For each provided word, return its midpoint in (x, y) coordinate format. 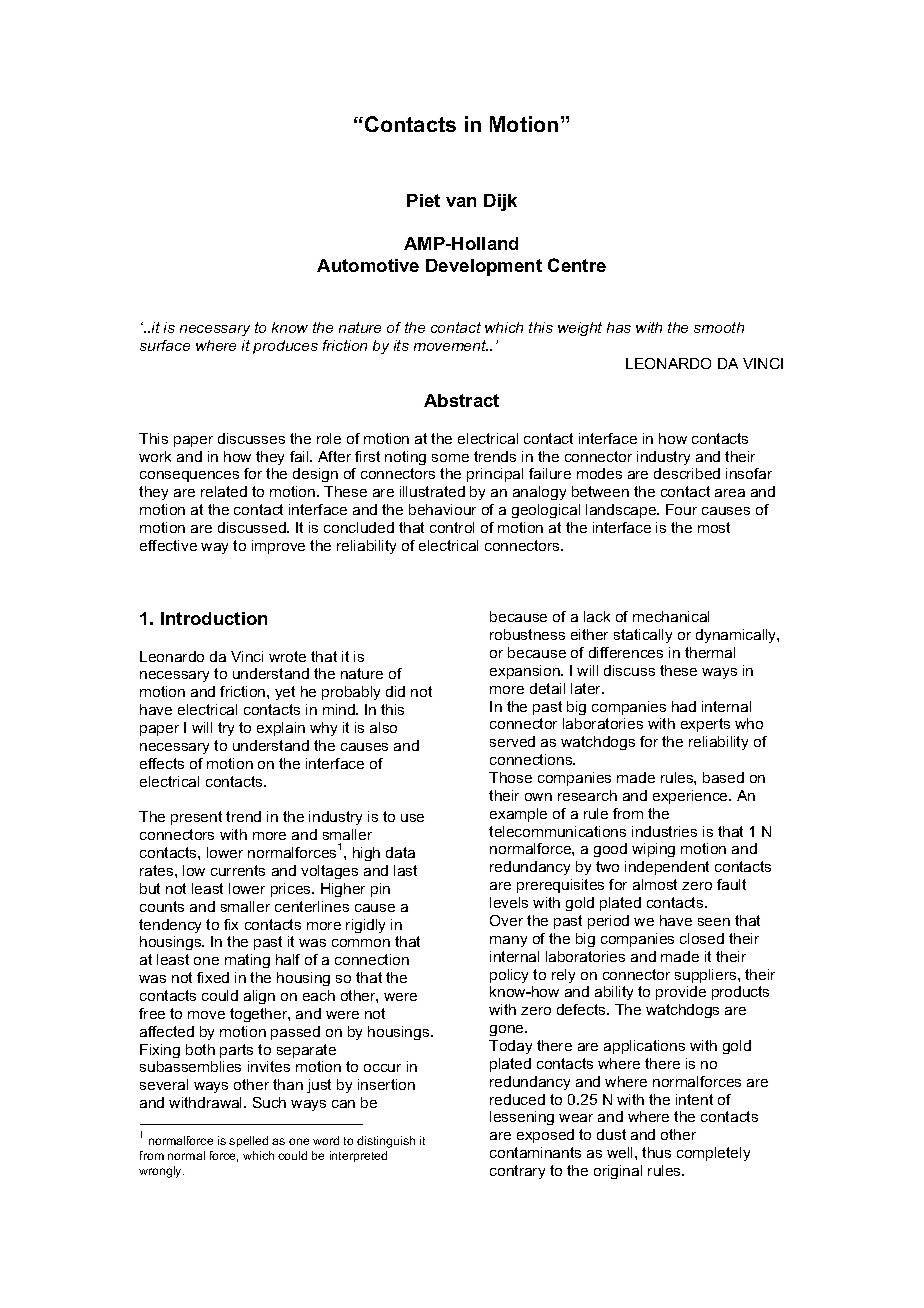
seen (714, 922)
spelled (248, 1141)
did (395, 691)
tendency (170, 926)
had (684, 706)
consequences (189, 476)
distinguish (386, 1142)
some (450, 458)
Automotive (368, 265)
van (461, 202)
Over (506, 920)
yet (285, 693)
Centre (577, 265)
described (687, 473)
